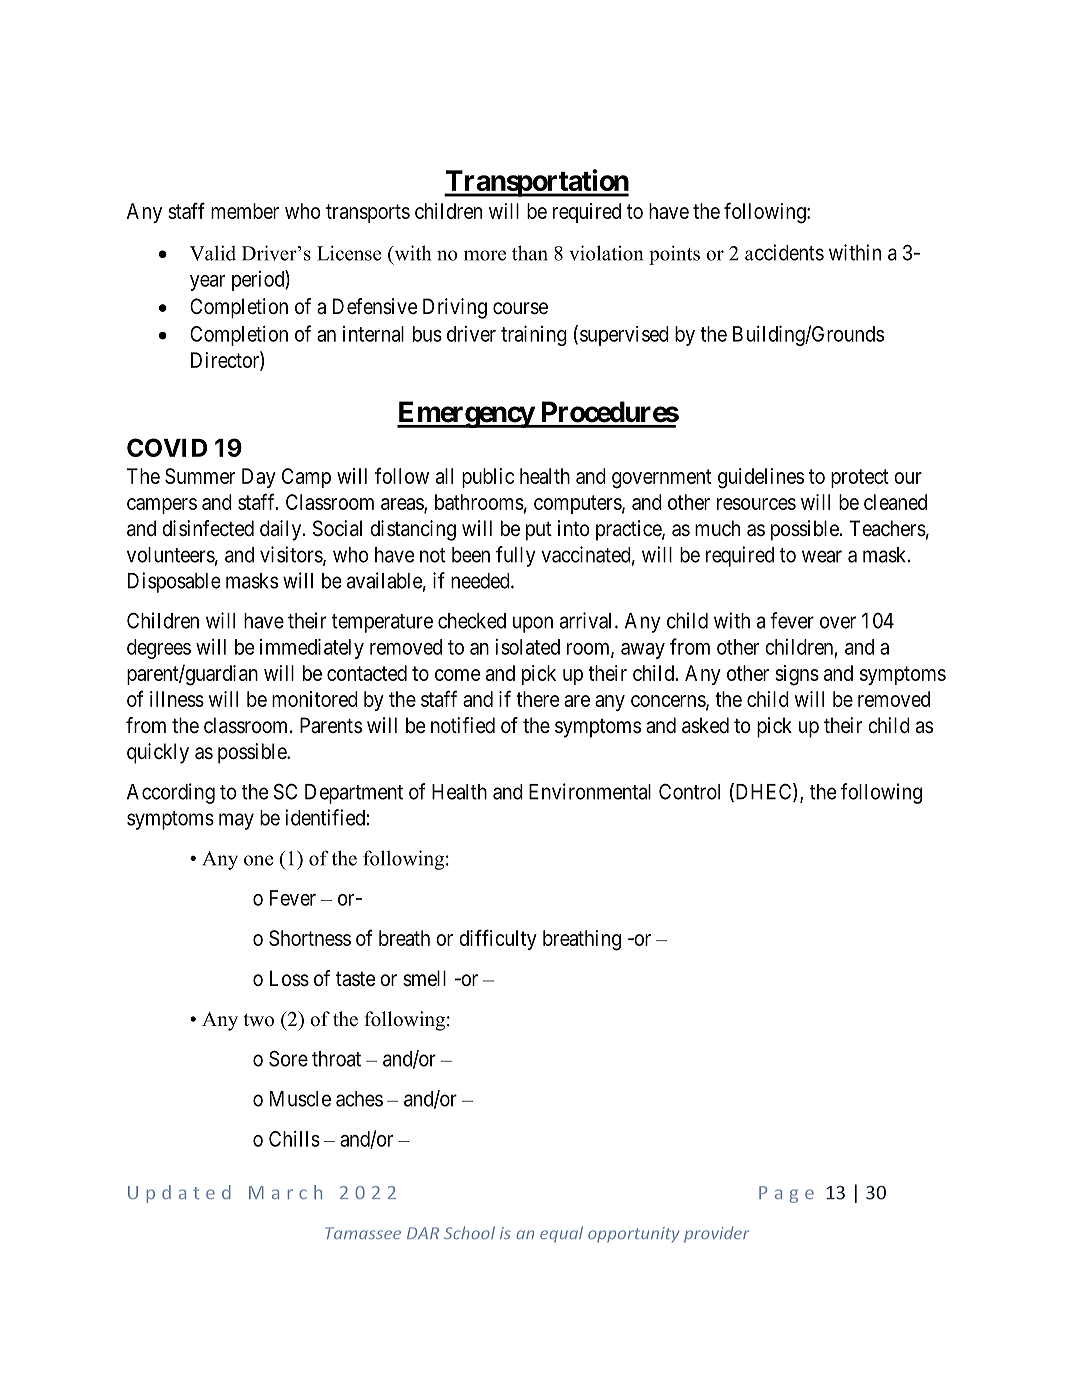 The height and width of the image is (1389, 1073). Describe the element at coordinates (537, 699) in the image. I see `there` at that location.
